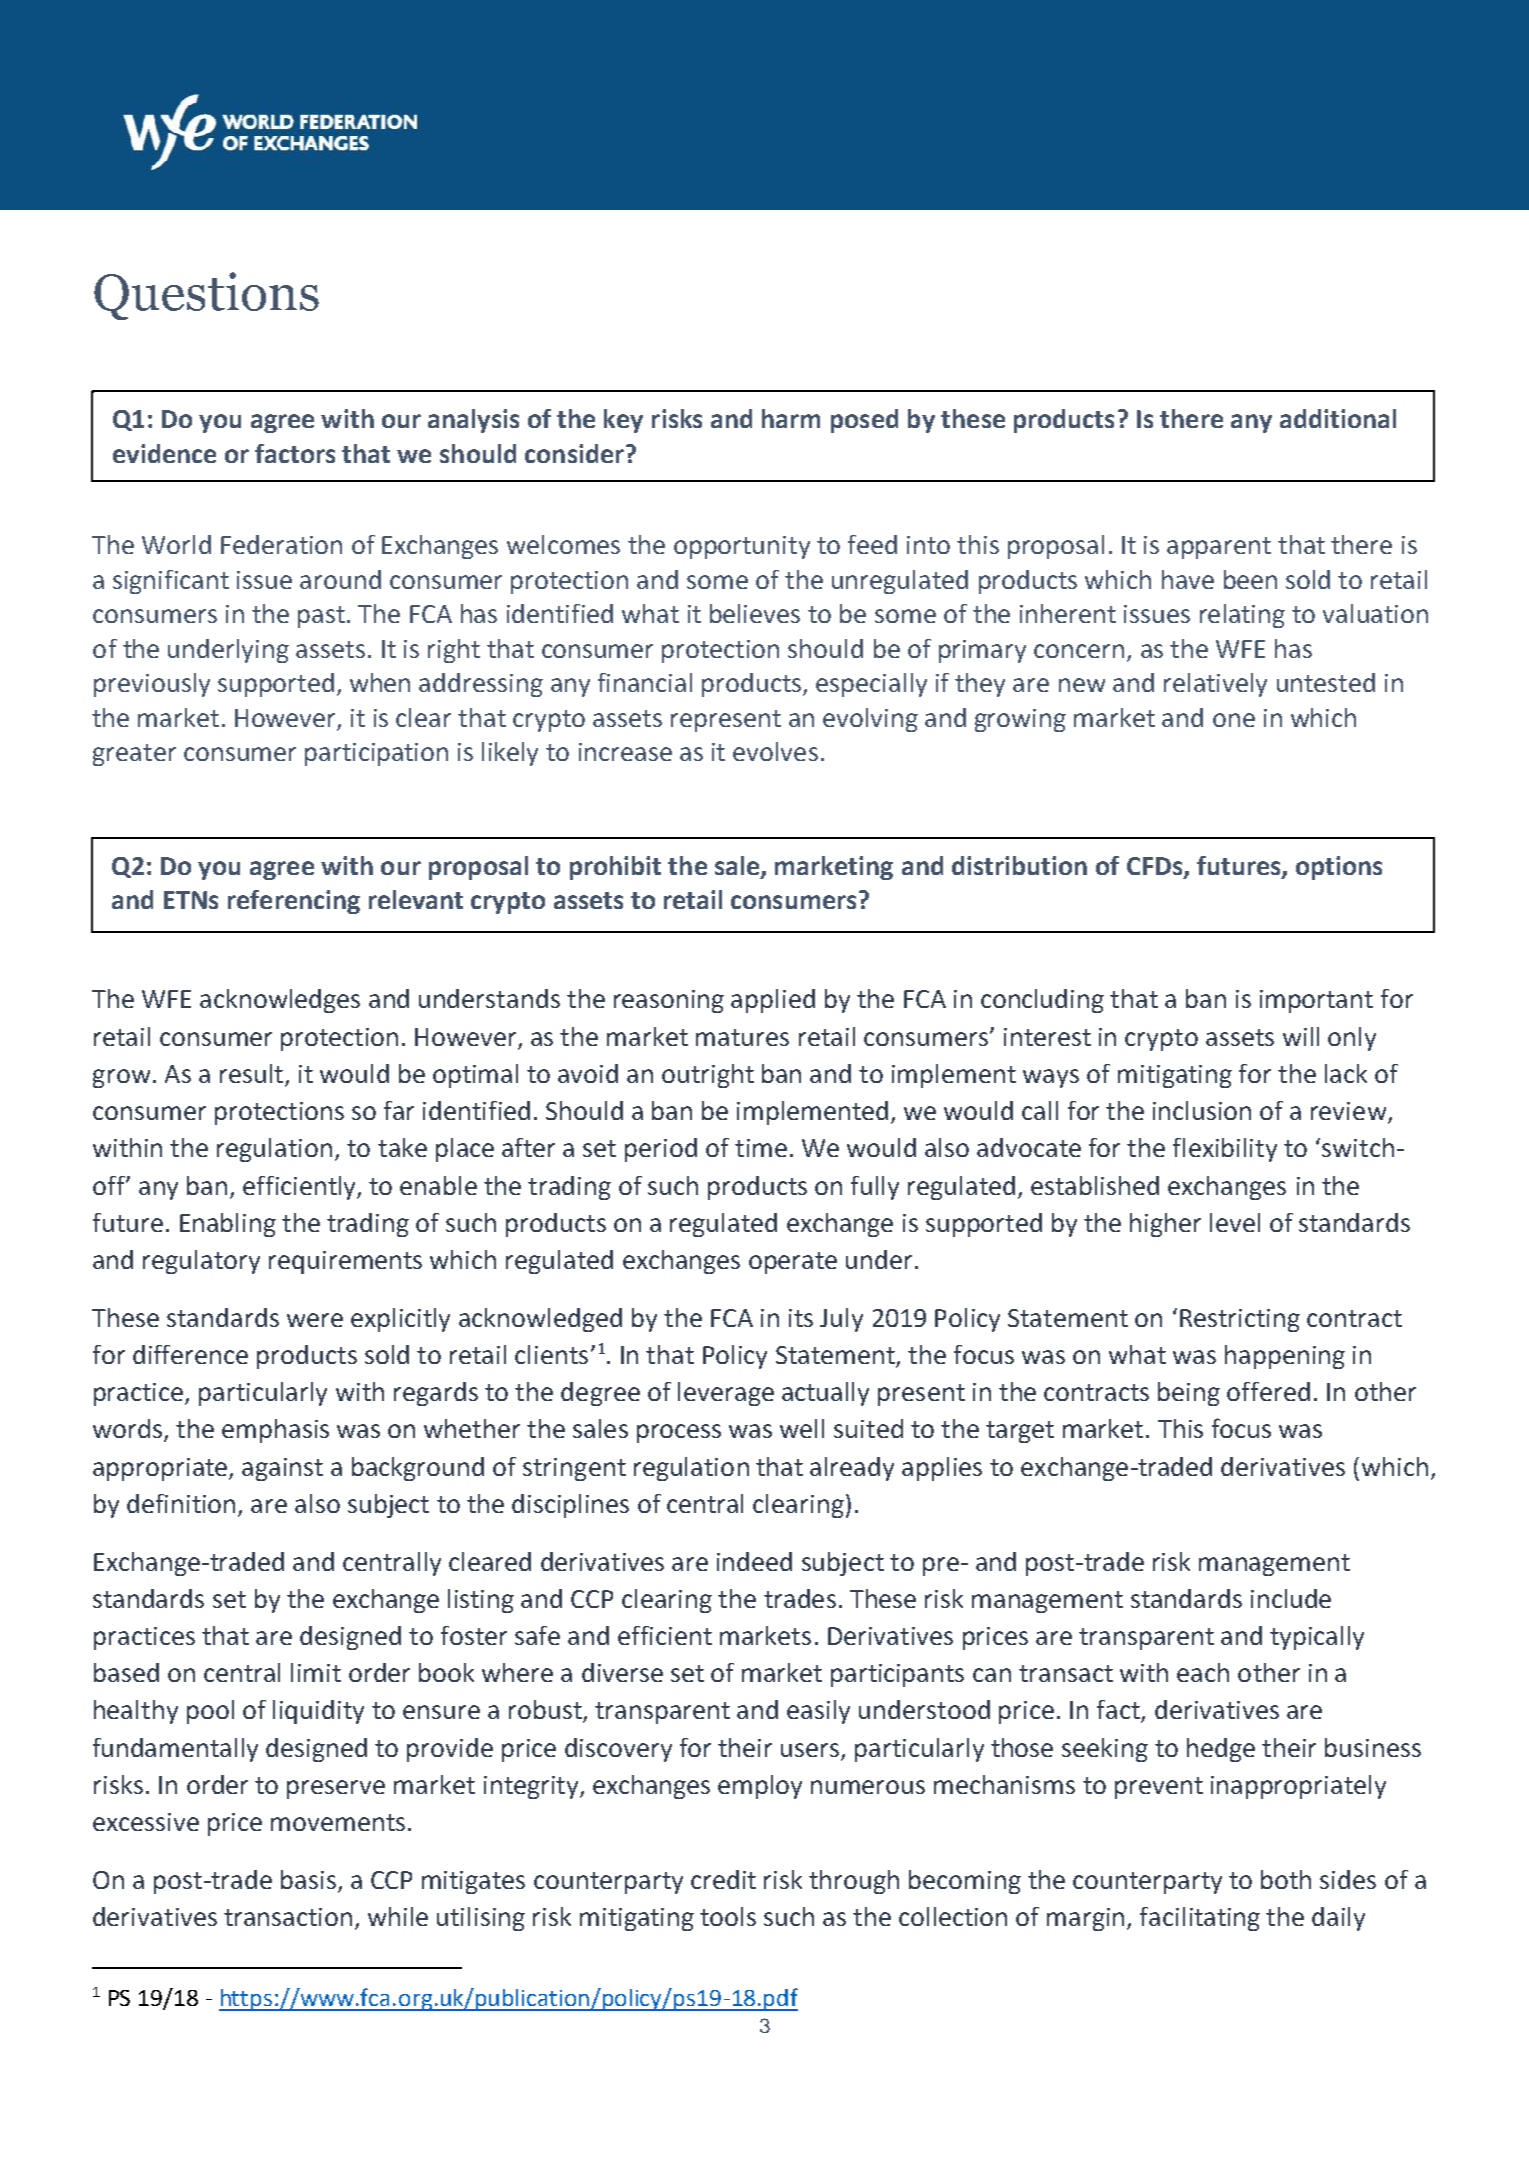 This screenshot has width=1529, height=2162. I want to click on referencing, so click(294, 902).
